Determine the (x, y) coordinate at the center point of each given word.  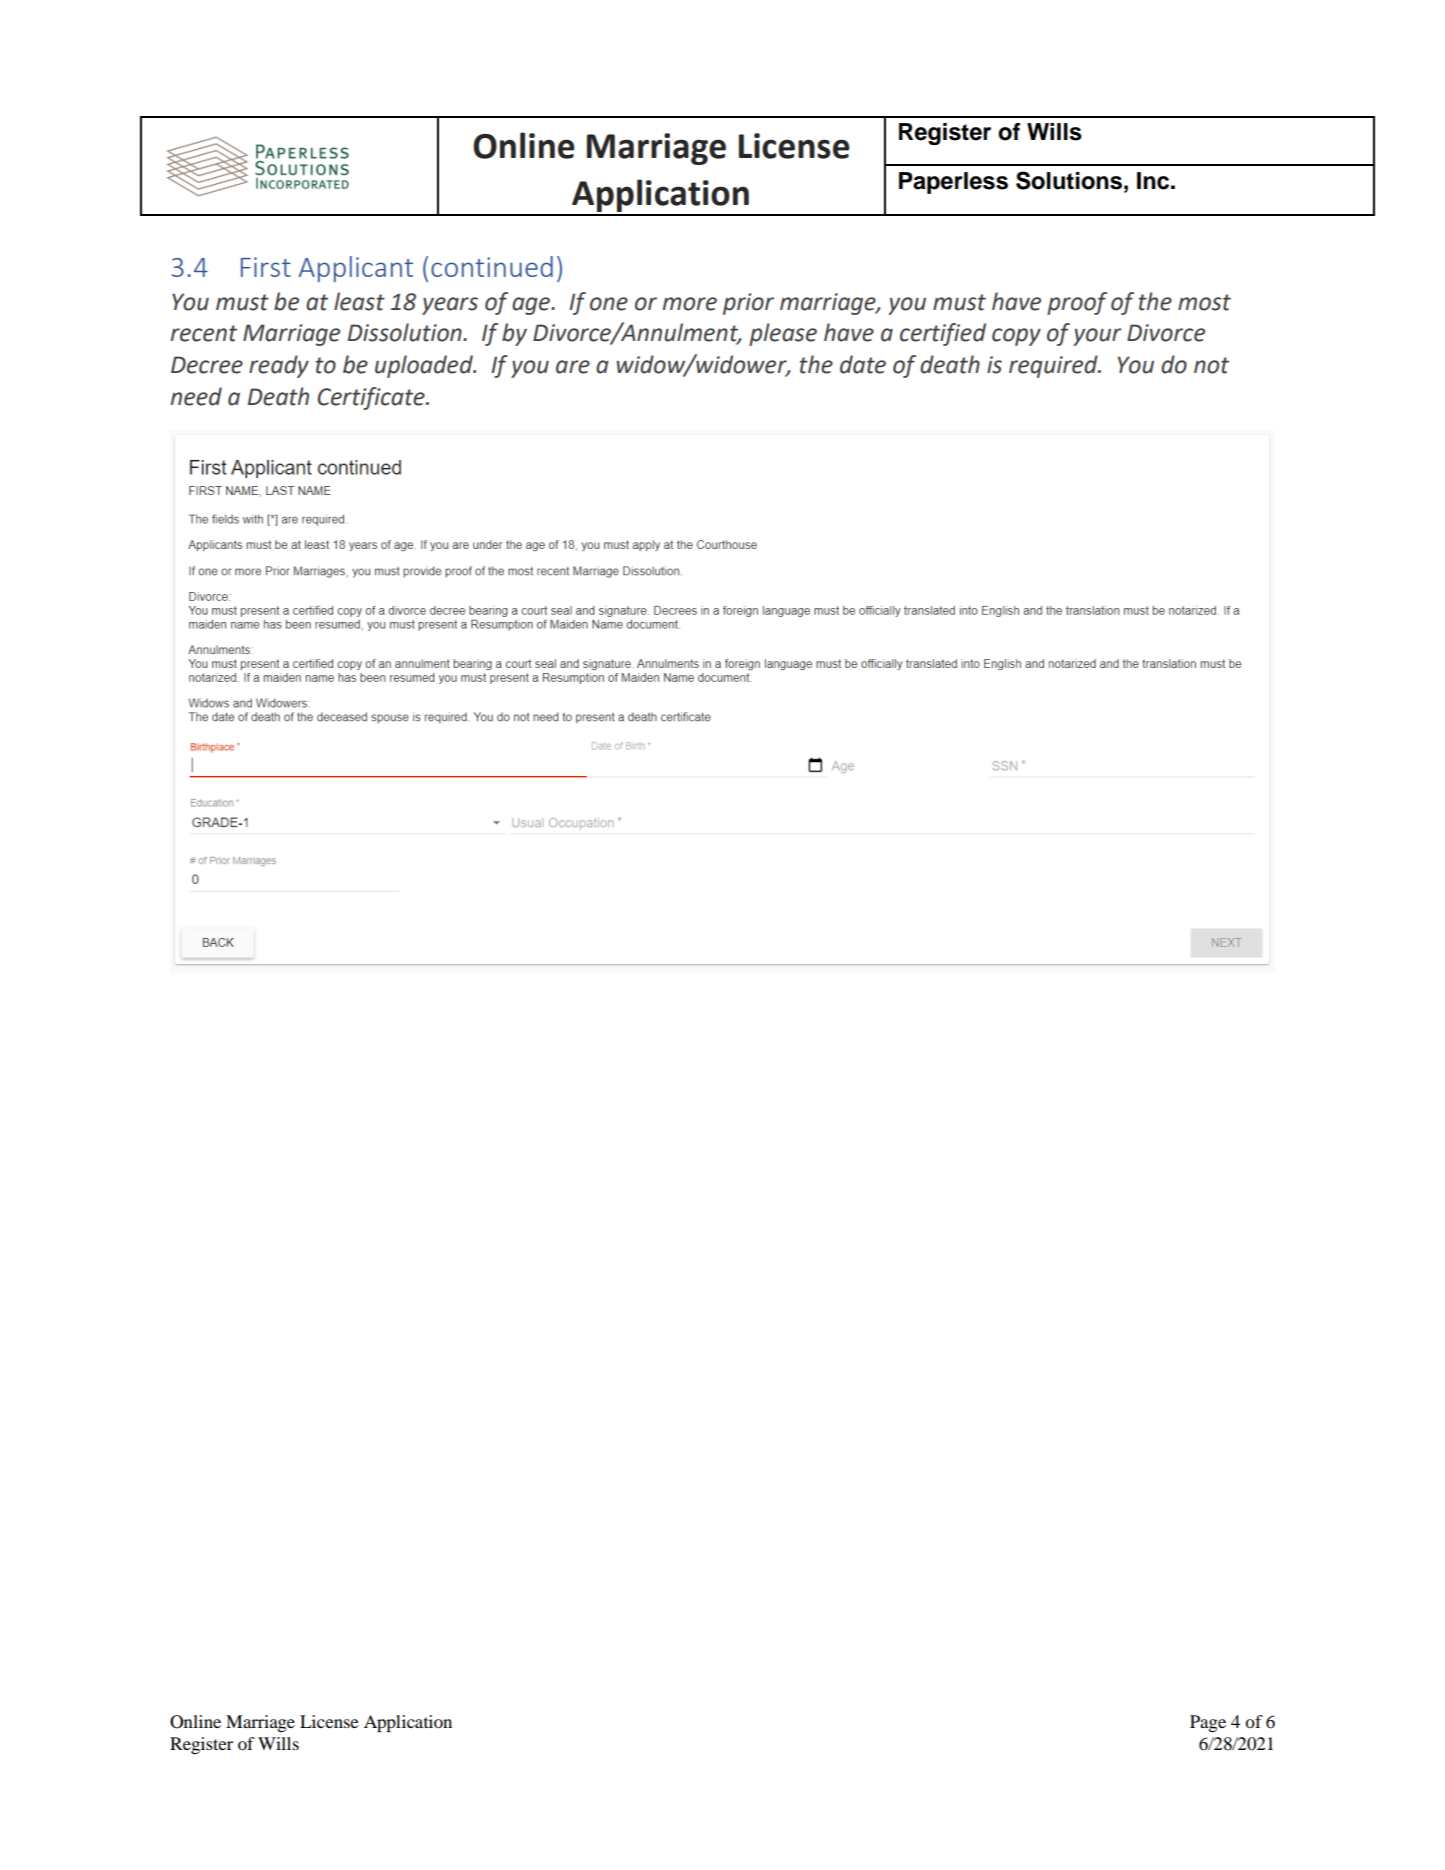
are (573, 367)
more (690, 304)
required (1054, 366)
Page (1208, 1723)
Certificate (372, 398)
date (863, 364)
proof (1077, 303)
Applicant (356, 269)
